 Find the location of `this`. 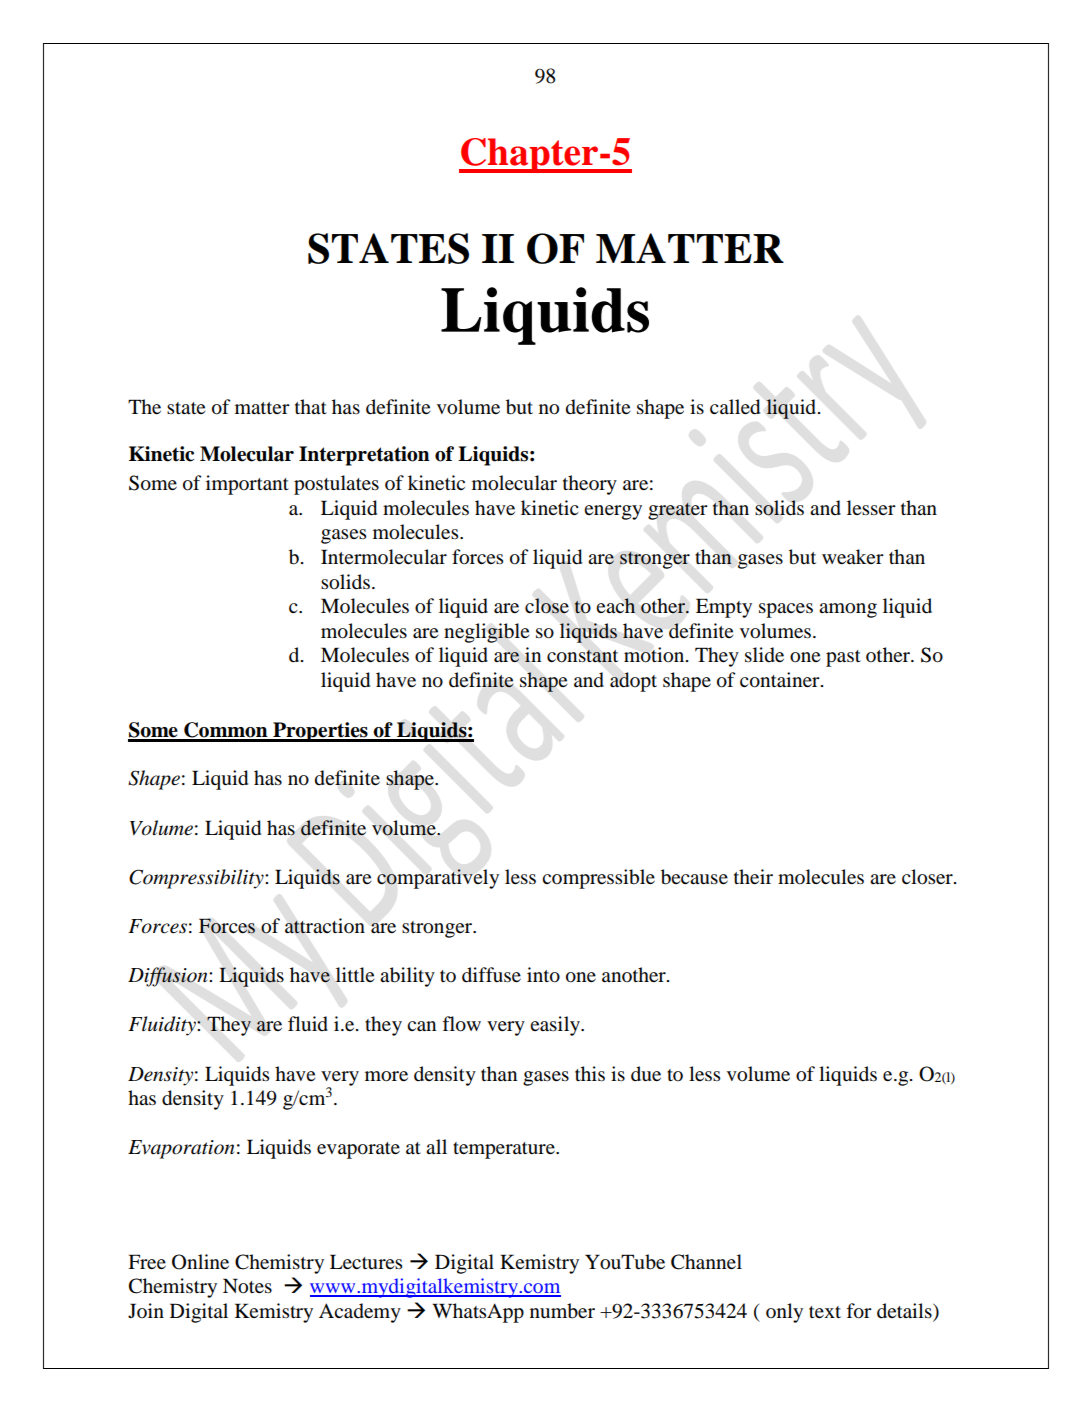

this is located at coordinates (590, 1073).
